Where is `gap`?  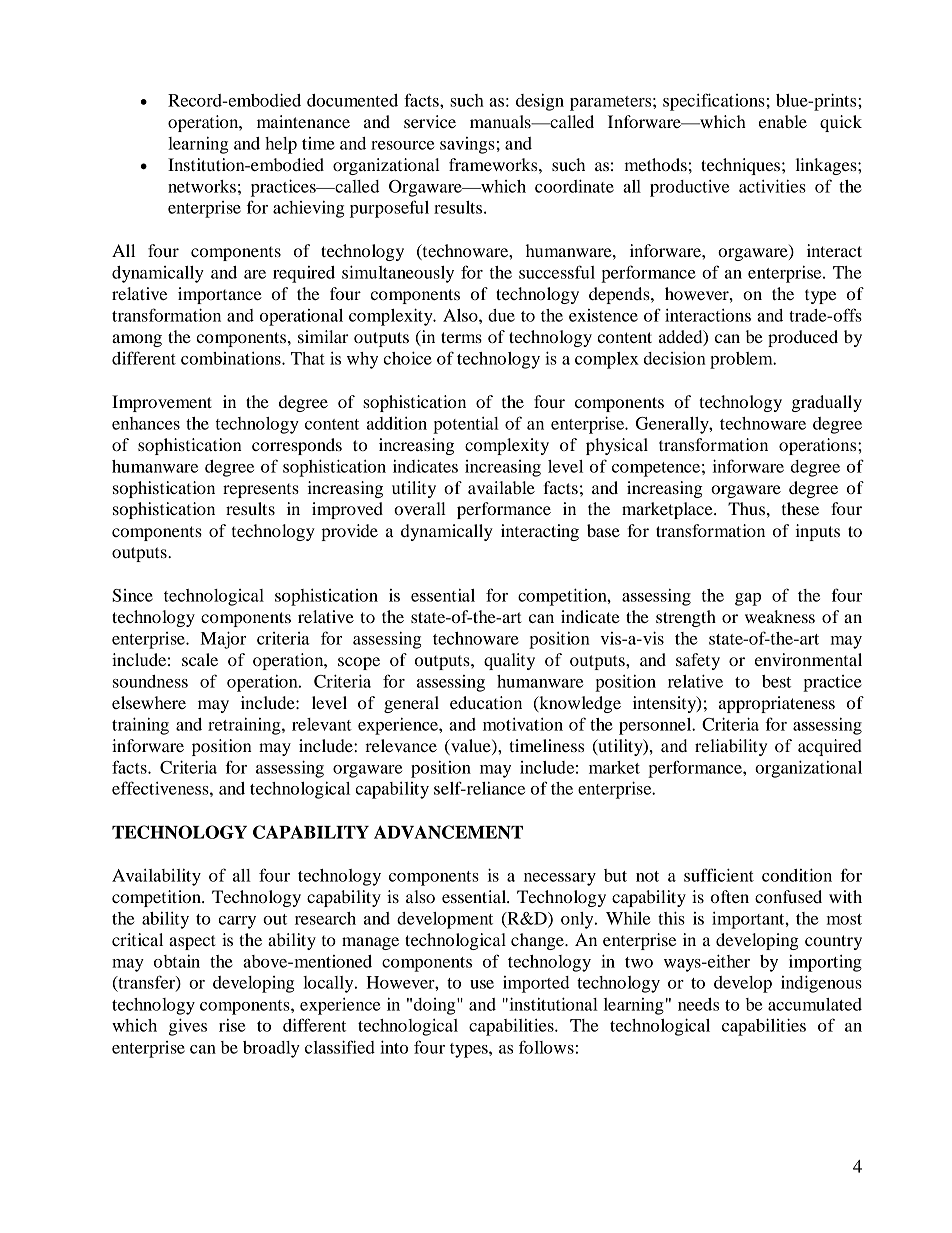
gap is located at coordinates (748, 599).
